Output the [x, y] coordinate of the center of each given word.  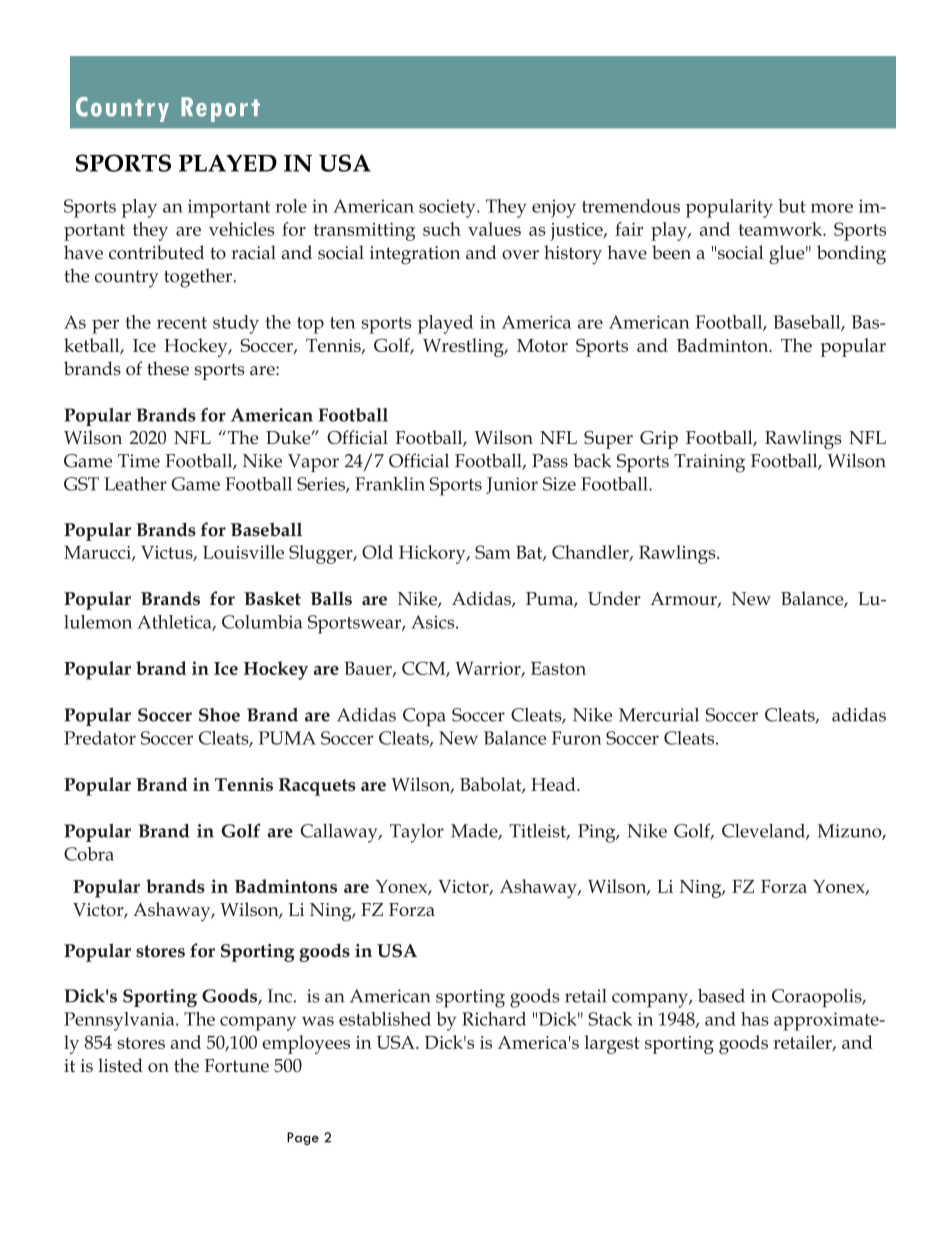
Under [614, 598]
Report [220, 109]
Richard [494, 1019]
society [448, 208]
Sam [493, 552]
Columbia [262, 622]
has [755, 1019]
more [832, 208]
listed [120, 1065]
